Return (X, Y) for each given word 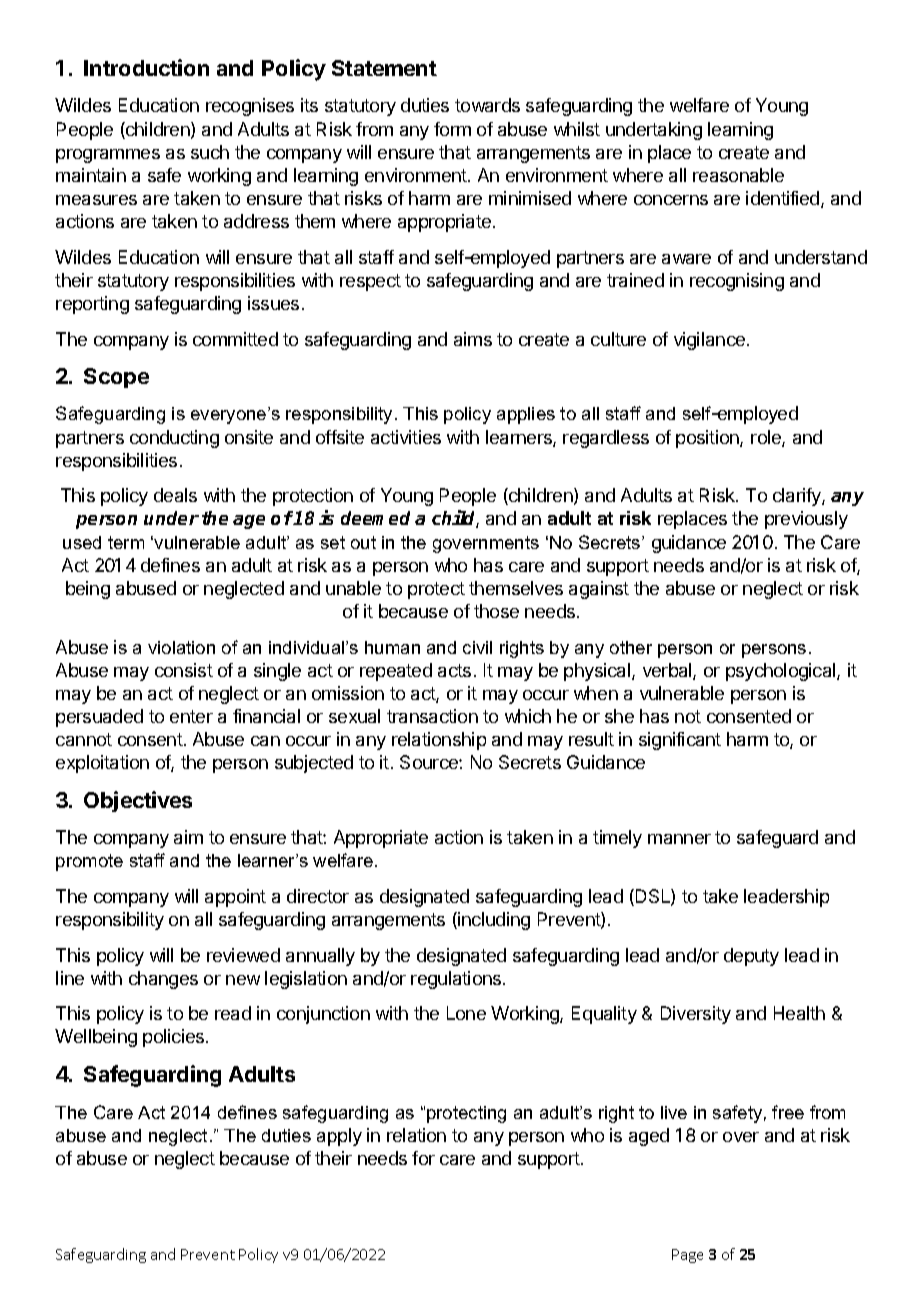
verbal (668, 671)
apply (339, 1137)
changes (163, 980)
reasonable (738, 175)
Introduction (146, 67)
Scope (116, 378)
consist (184, 670)
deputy (751, 957)
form (452, 129)
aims (473, 339)
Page (687, 1256)
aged (649, 1137)
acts (454, 670)
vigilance (709, 341)
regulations (457, 980)
